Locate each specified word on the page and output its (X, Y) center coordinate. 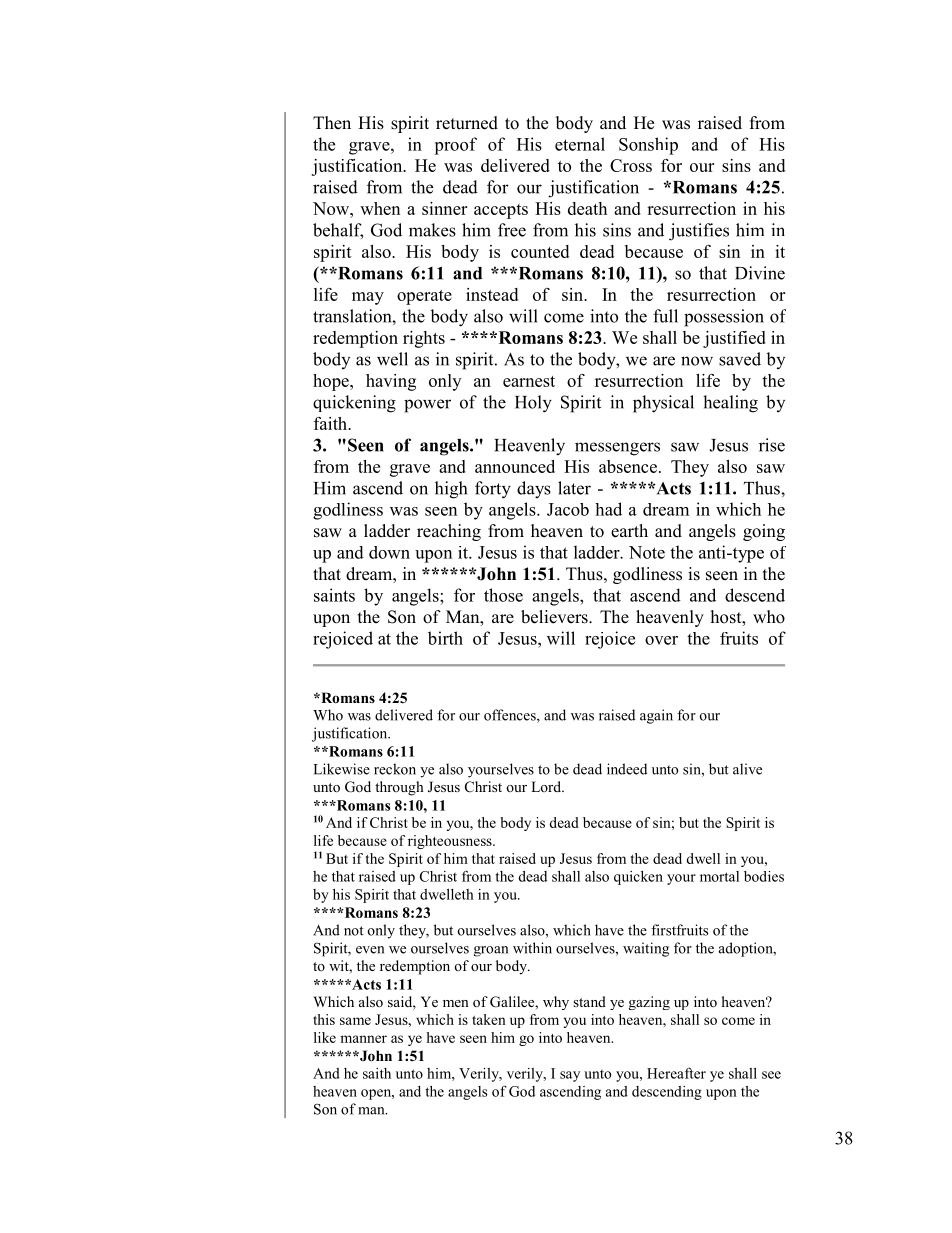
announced (515, 466)
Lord (547, 786)
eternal (580, 144)
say (570, 1076)
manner (363, 1039)
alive (747, 769)
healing (730, 404)
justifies (699, 232)
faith (332, 423)
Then (332, 123)
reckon (395, 769)
